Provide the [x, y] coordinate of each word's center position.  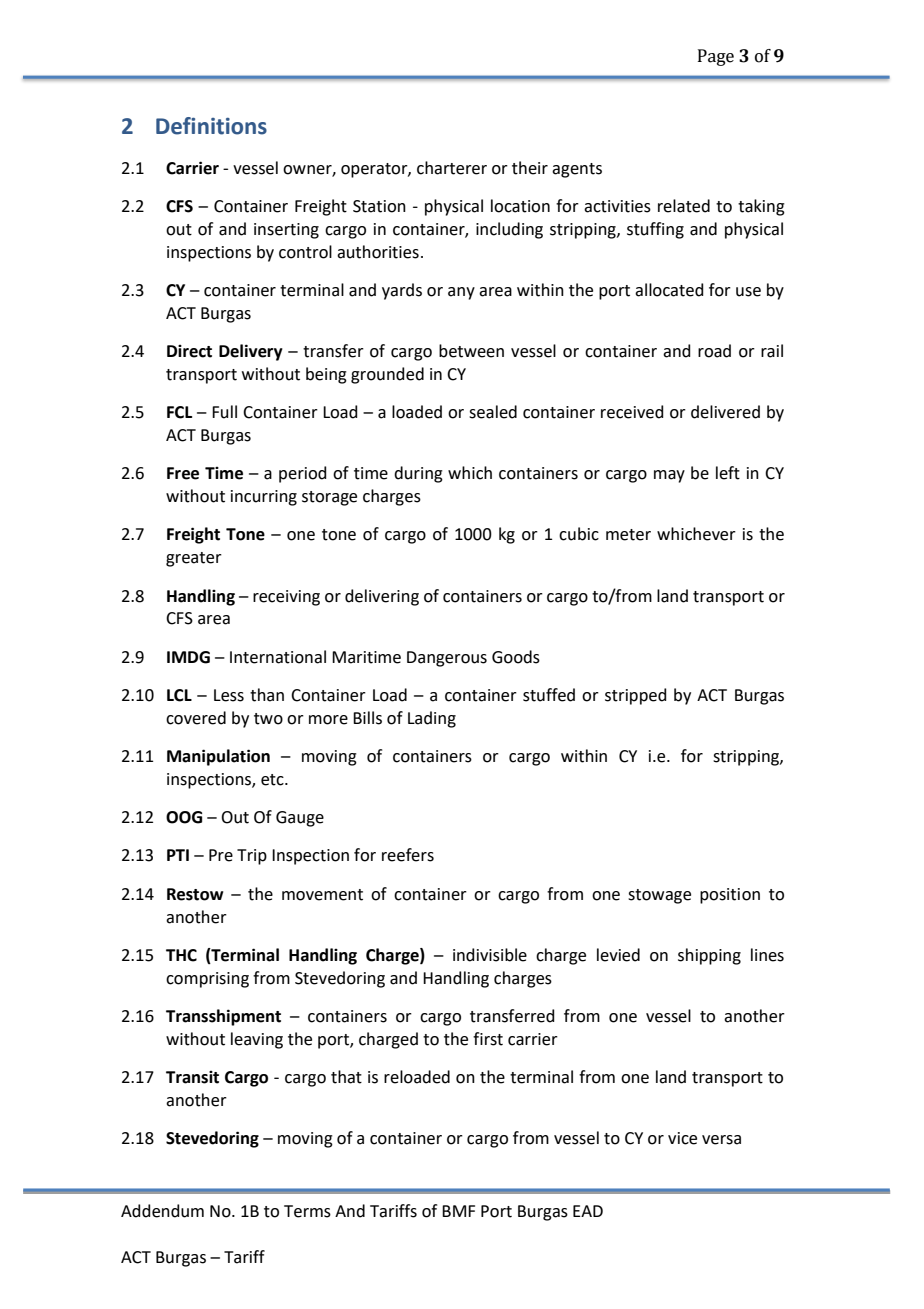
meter [628, 535]
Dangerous [447, 659]
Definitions [211, 126]
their [530, 168]
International [278, 657]
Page [716, 57]
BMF [458, 1211]
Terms [307, 1211]
